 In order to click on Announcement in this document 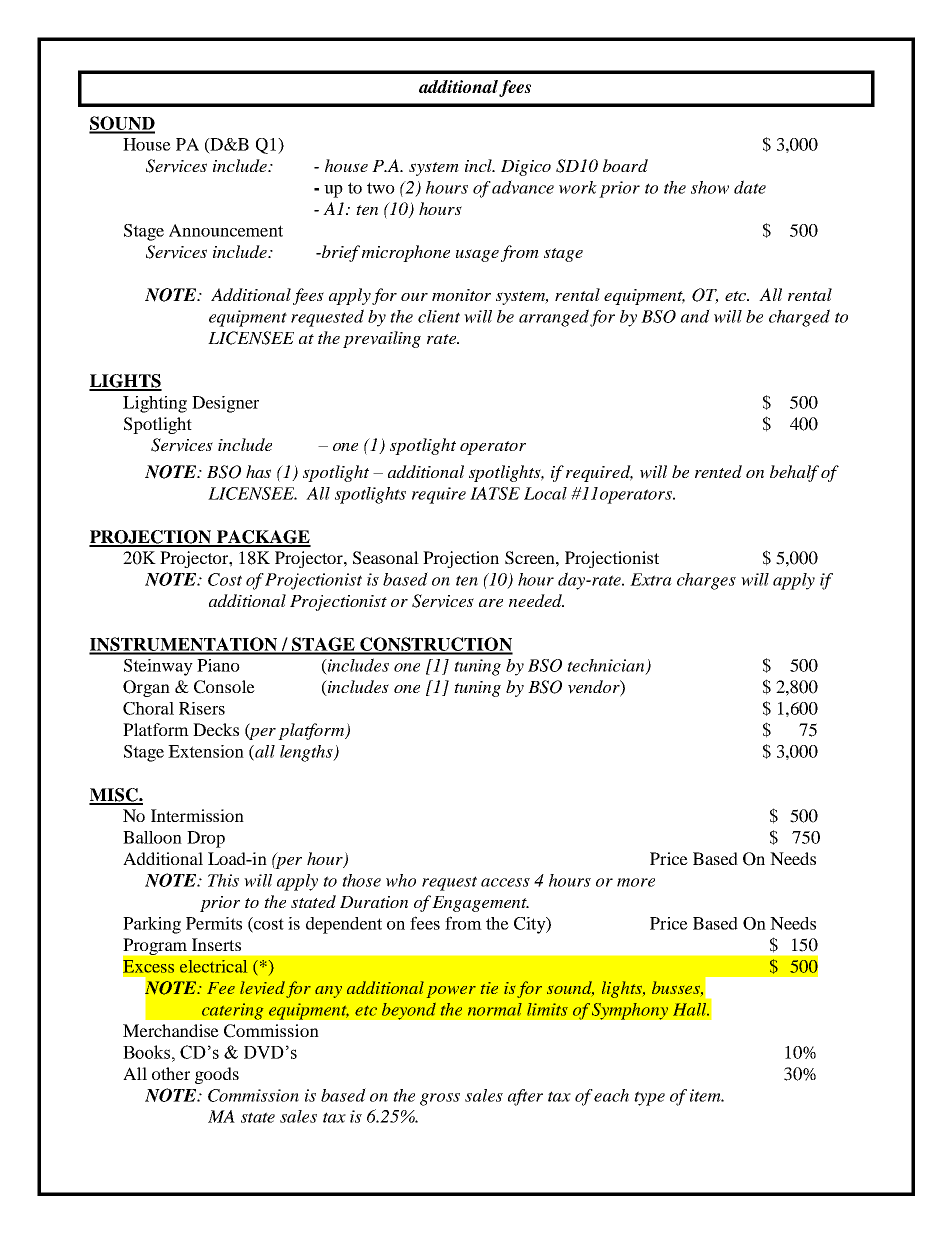, I will do `click(226, 230)`.
